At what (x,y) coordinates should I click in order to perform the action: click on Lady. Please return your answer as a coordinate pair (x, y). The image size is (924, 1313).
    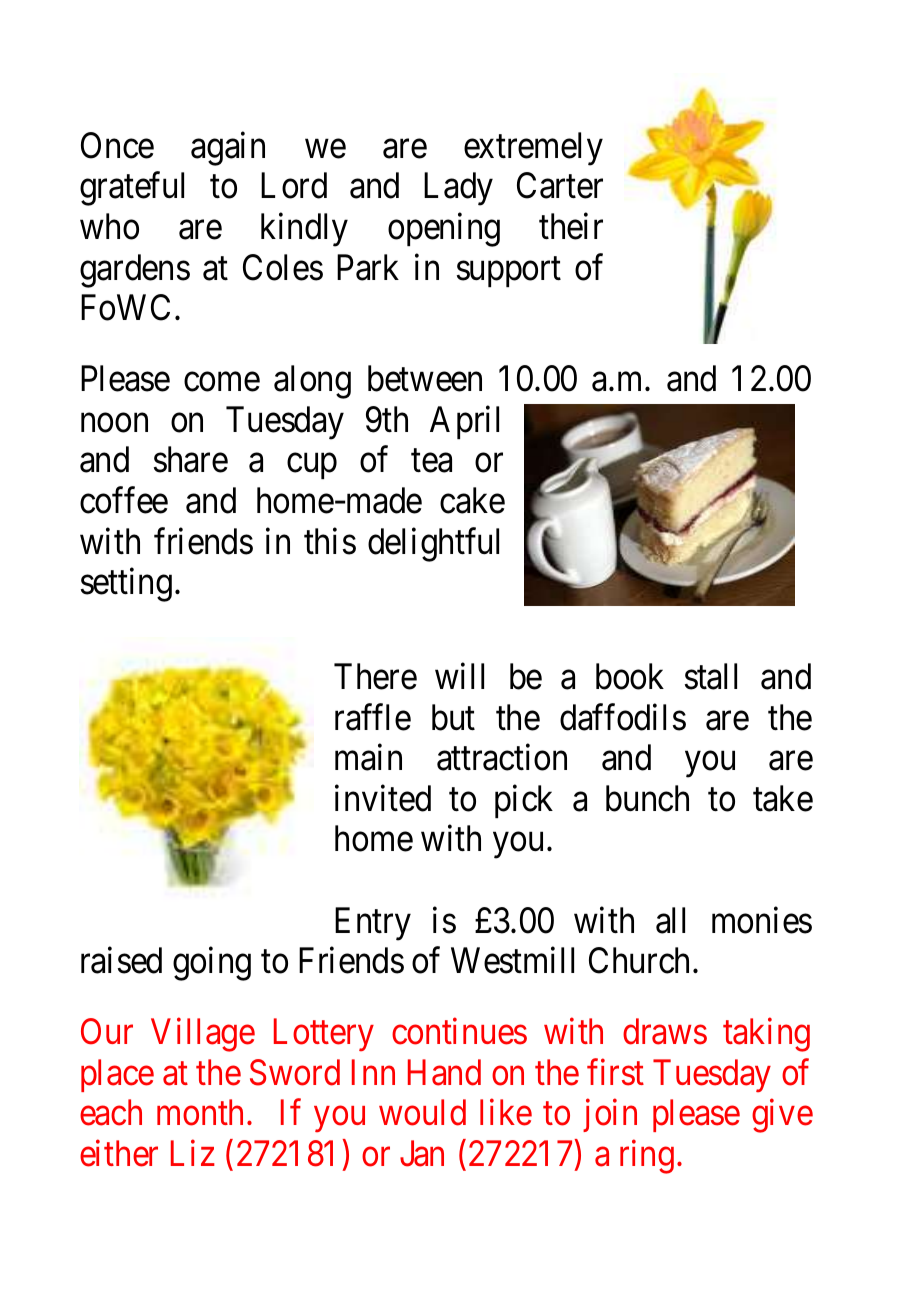
    Looking at the image, I should click on (458, 189).
